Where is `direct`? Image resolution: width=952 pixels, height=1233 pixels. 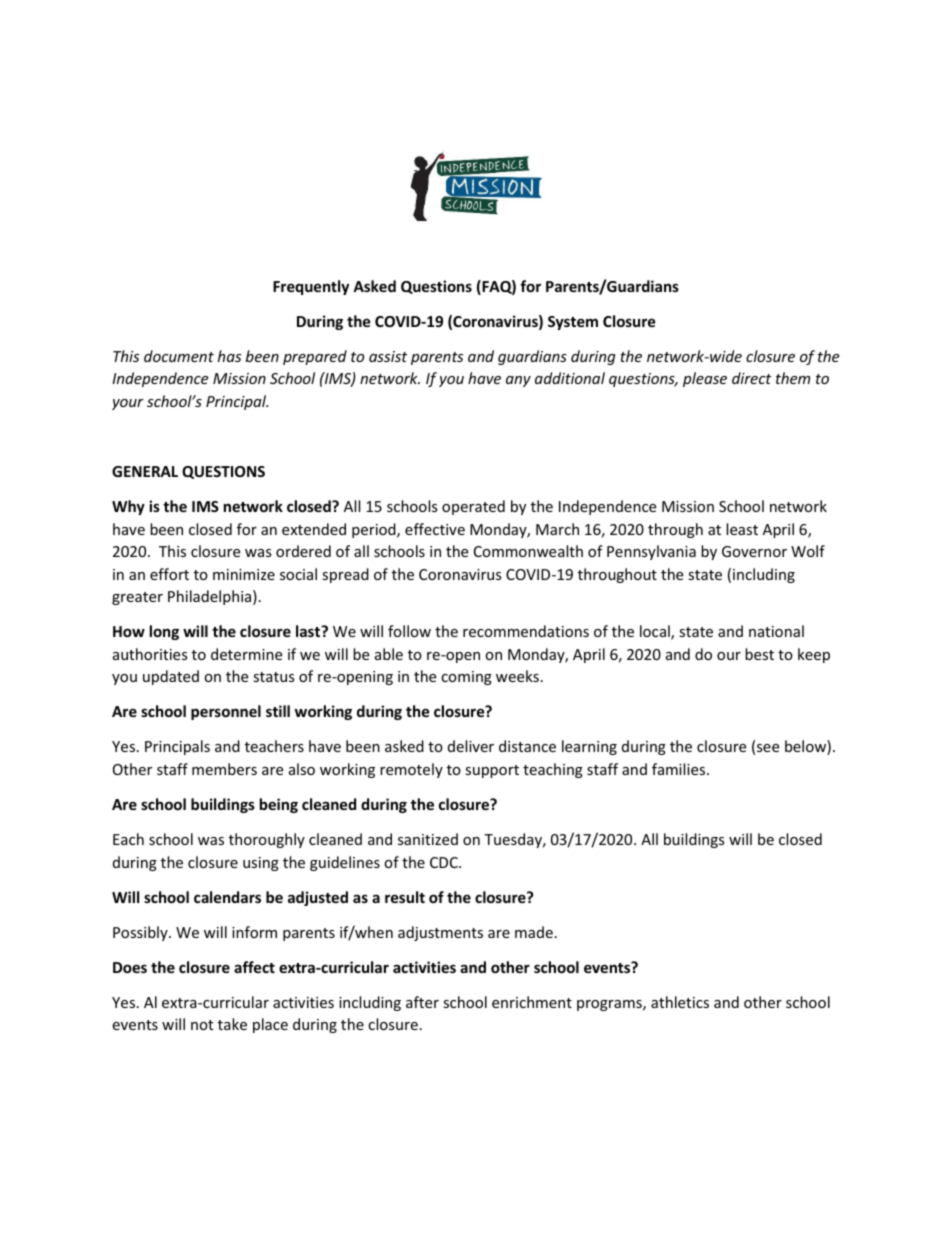
direct is located at coordinates (751, 378).
